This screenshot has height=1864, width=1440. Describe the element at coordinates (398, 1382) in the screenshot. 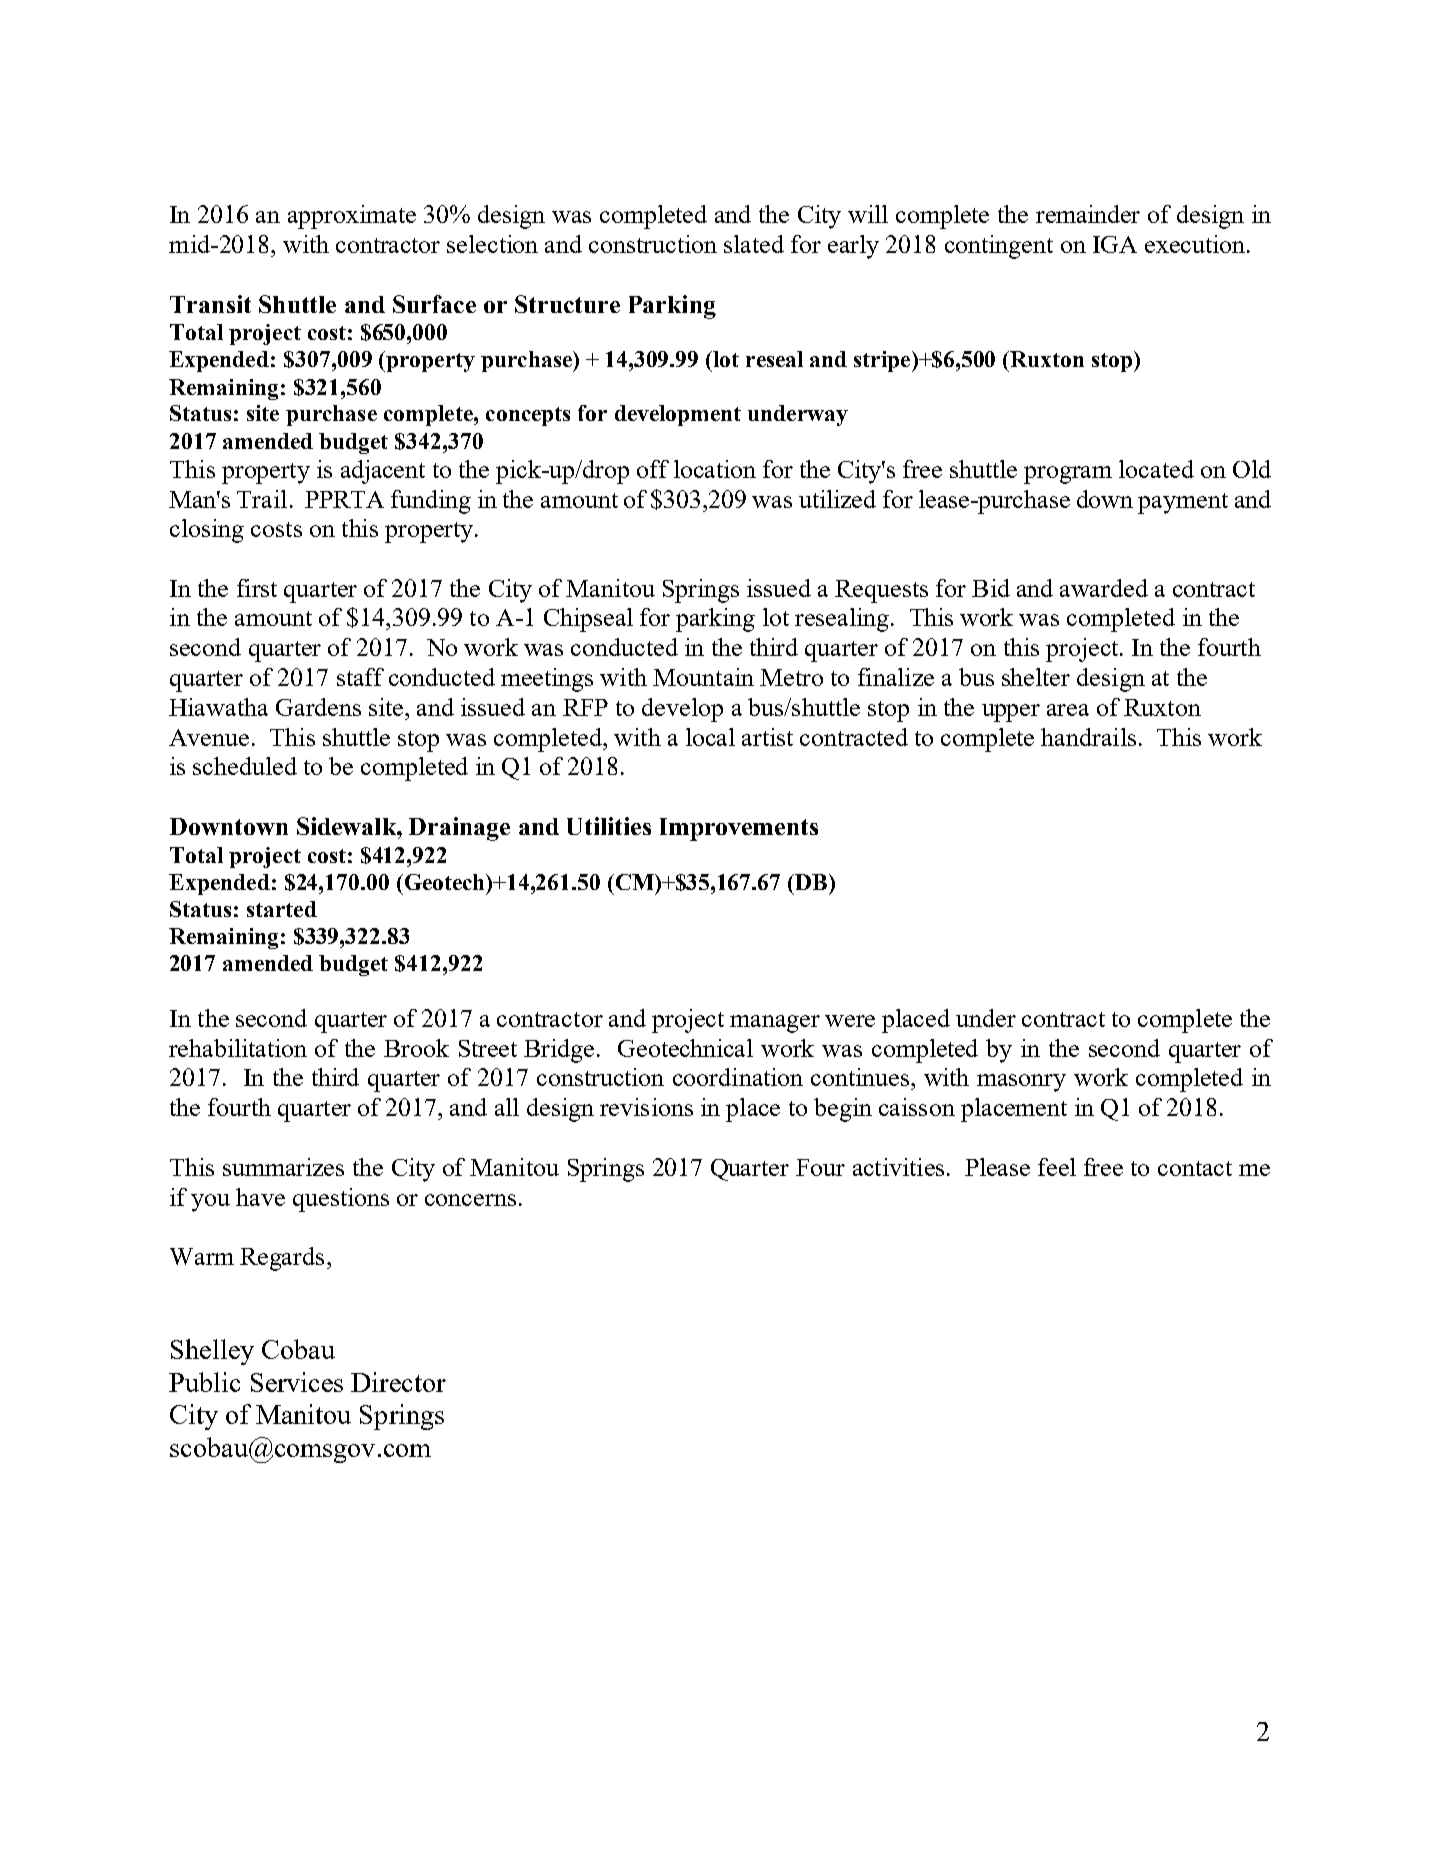

I see `Director` at that location.
